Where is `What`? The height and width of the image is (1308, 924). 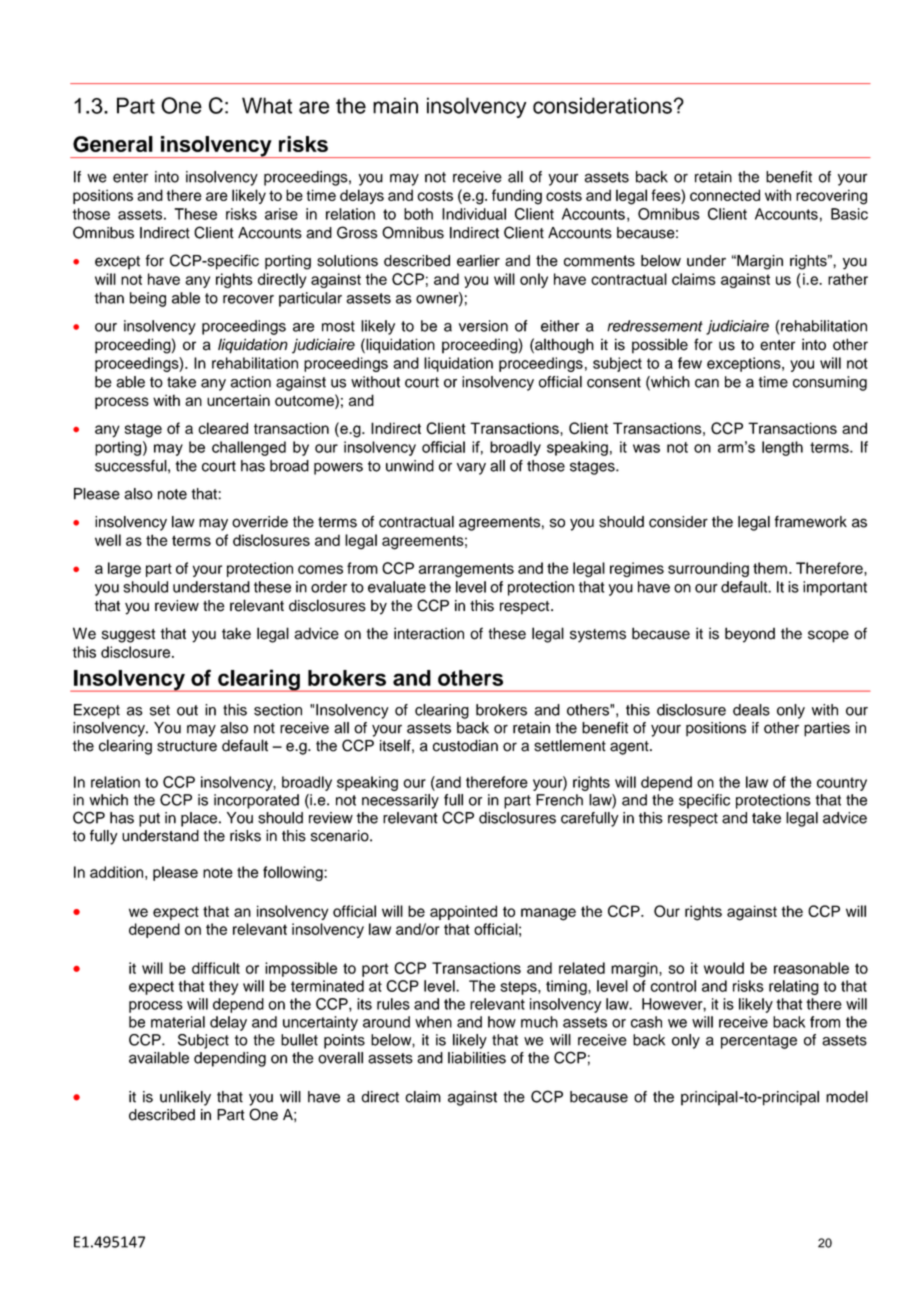
What is located at coordinates (267, 105).
